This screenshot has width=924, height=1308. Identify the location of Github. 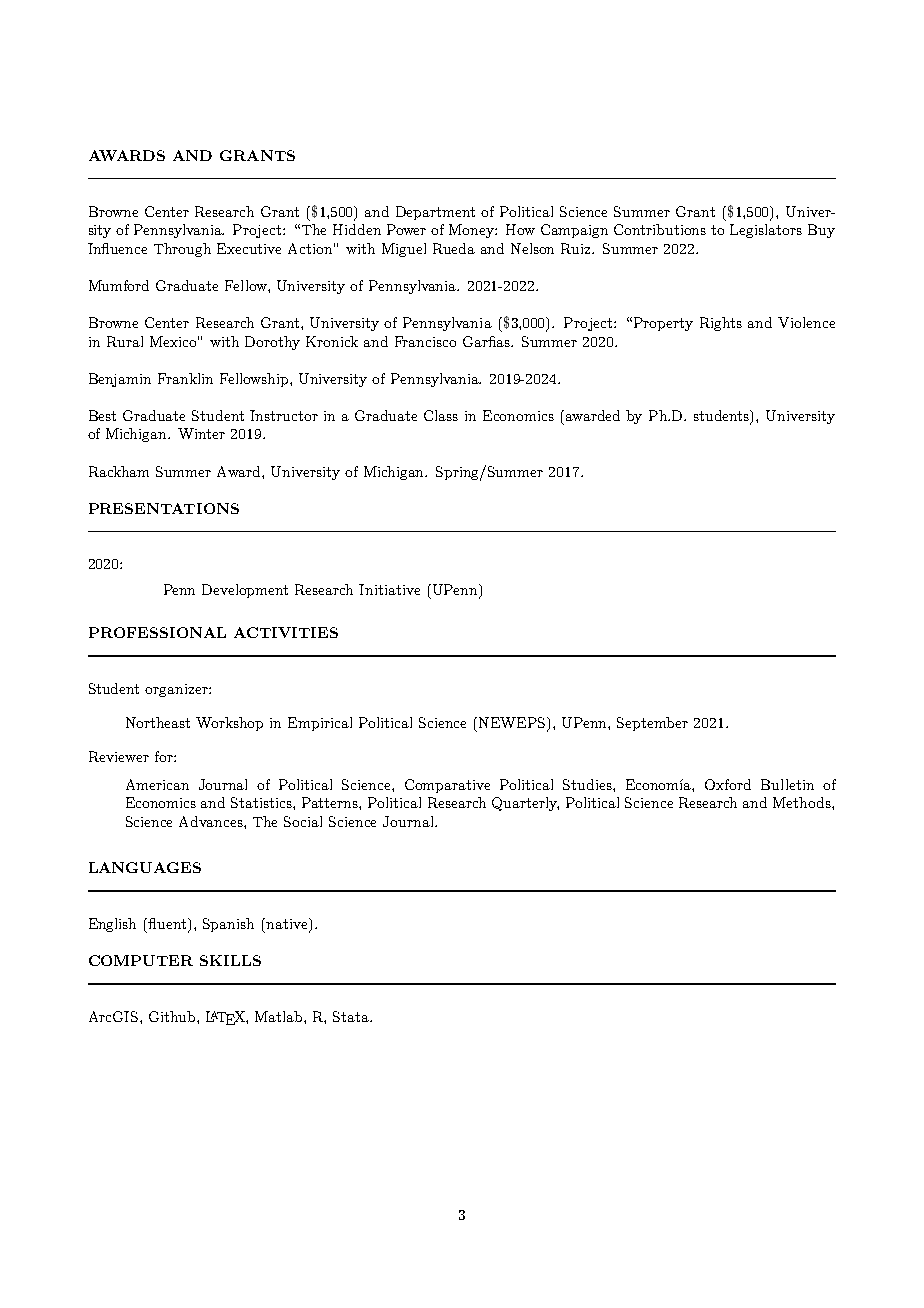
(173, 1016).
